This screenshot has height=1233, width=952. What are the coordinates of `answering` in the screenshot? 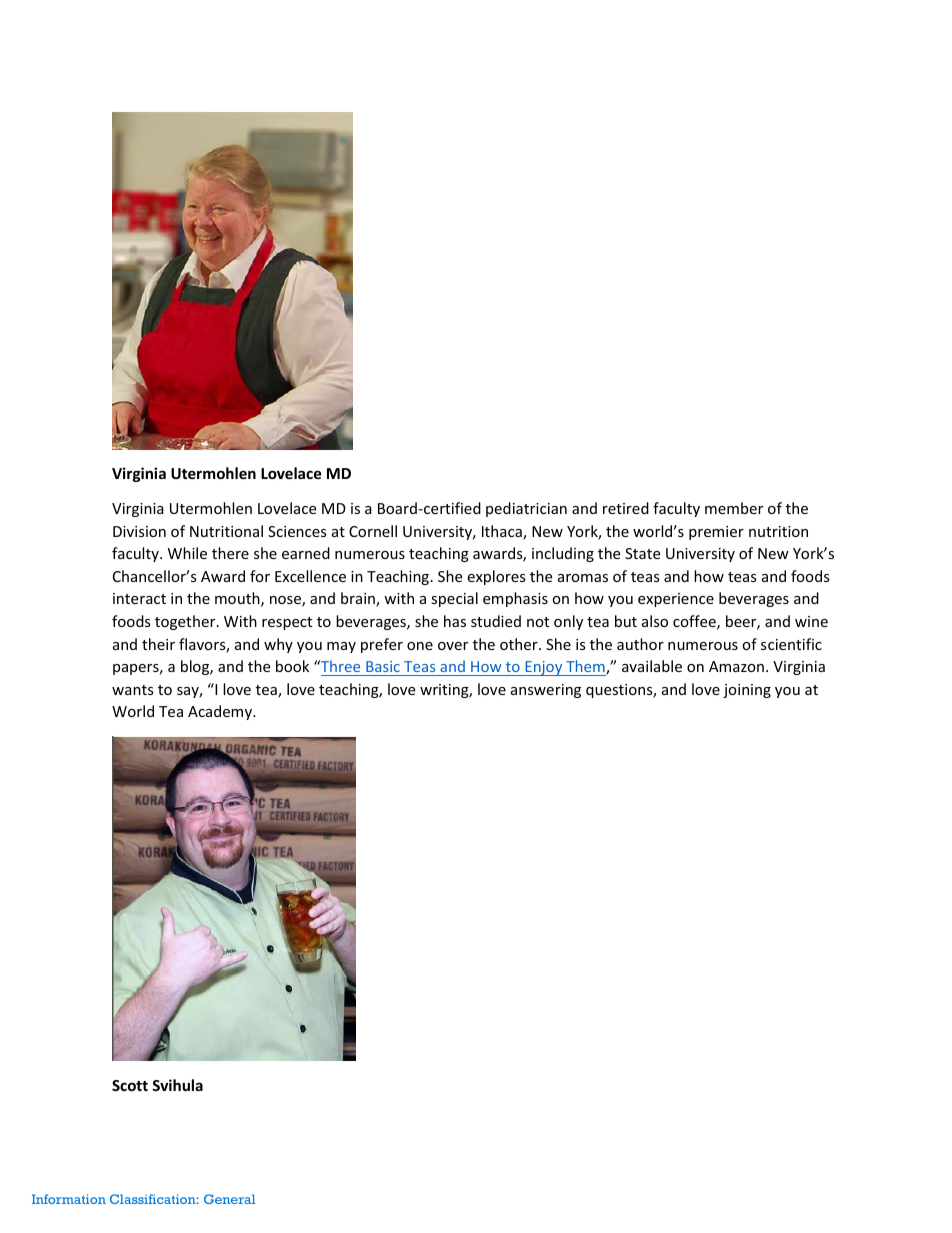 It's located at (546, 691).
